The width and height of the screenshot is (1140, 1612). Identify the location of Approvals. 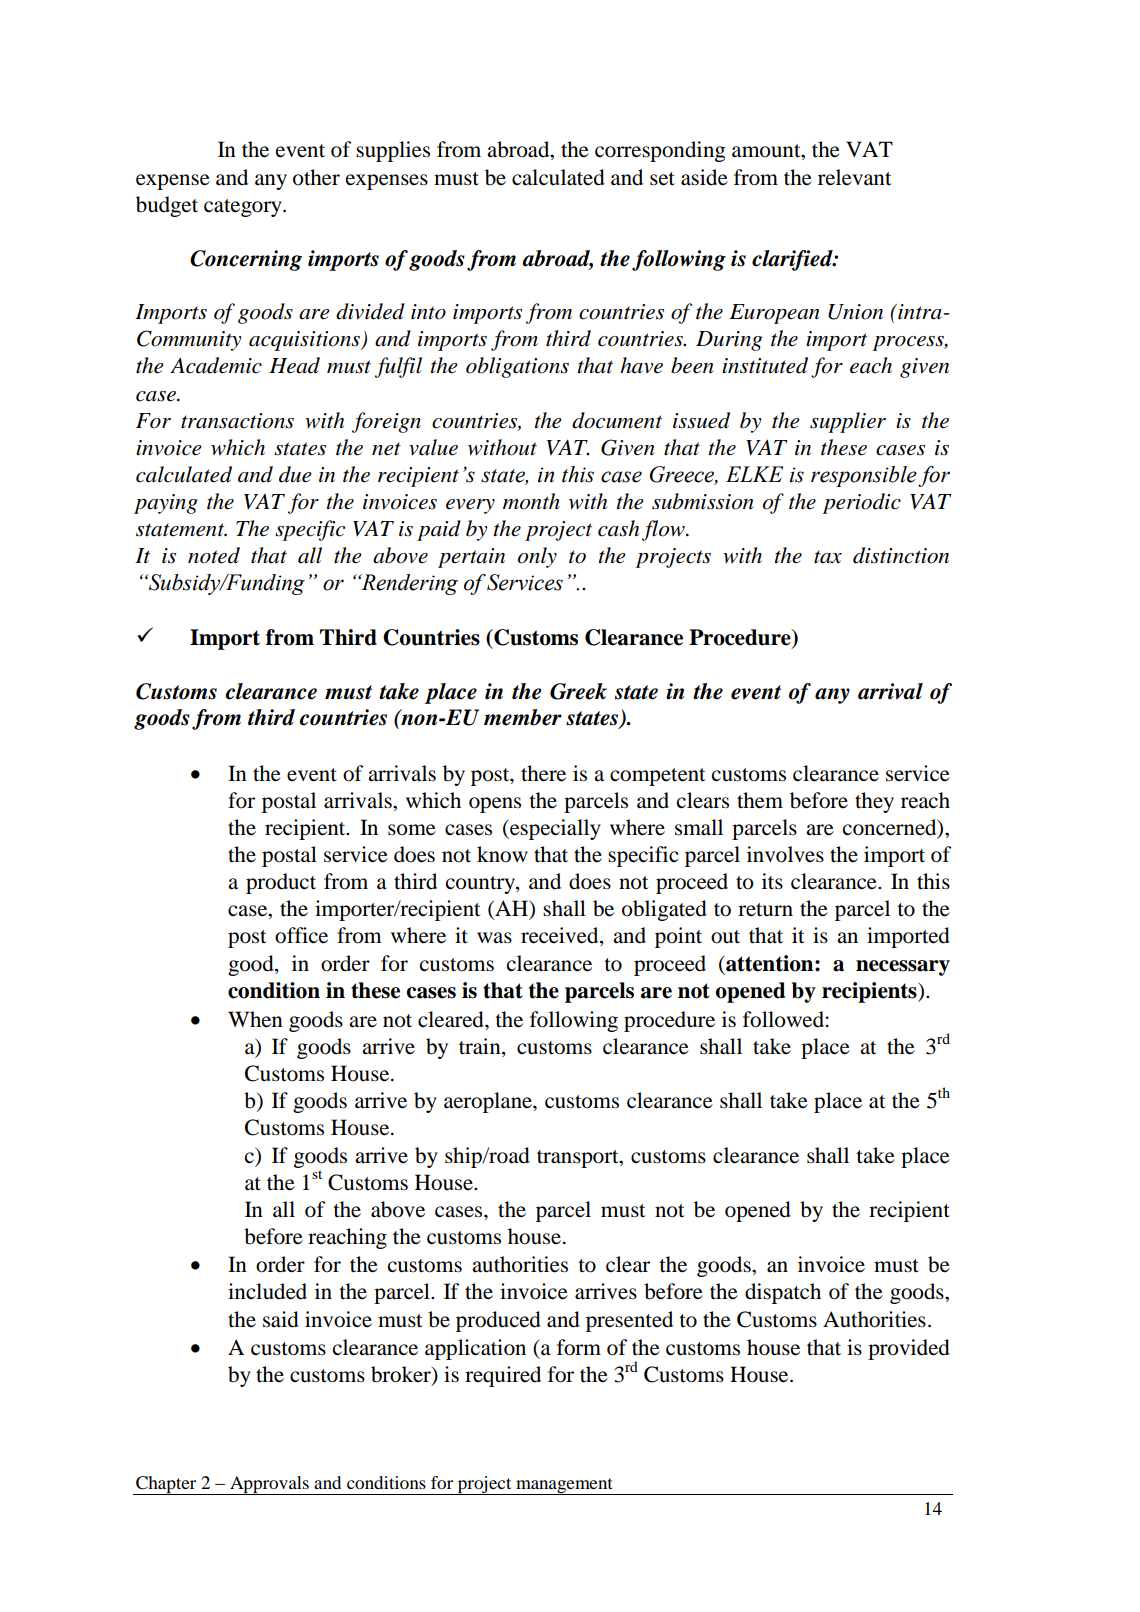
(269, 1485).
